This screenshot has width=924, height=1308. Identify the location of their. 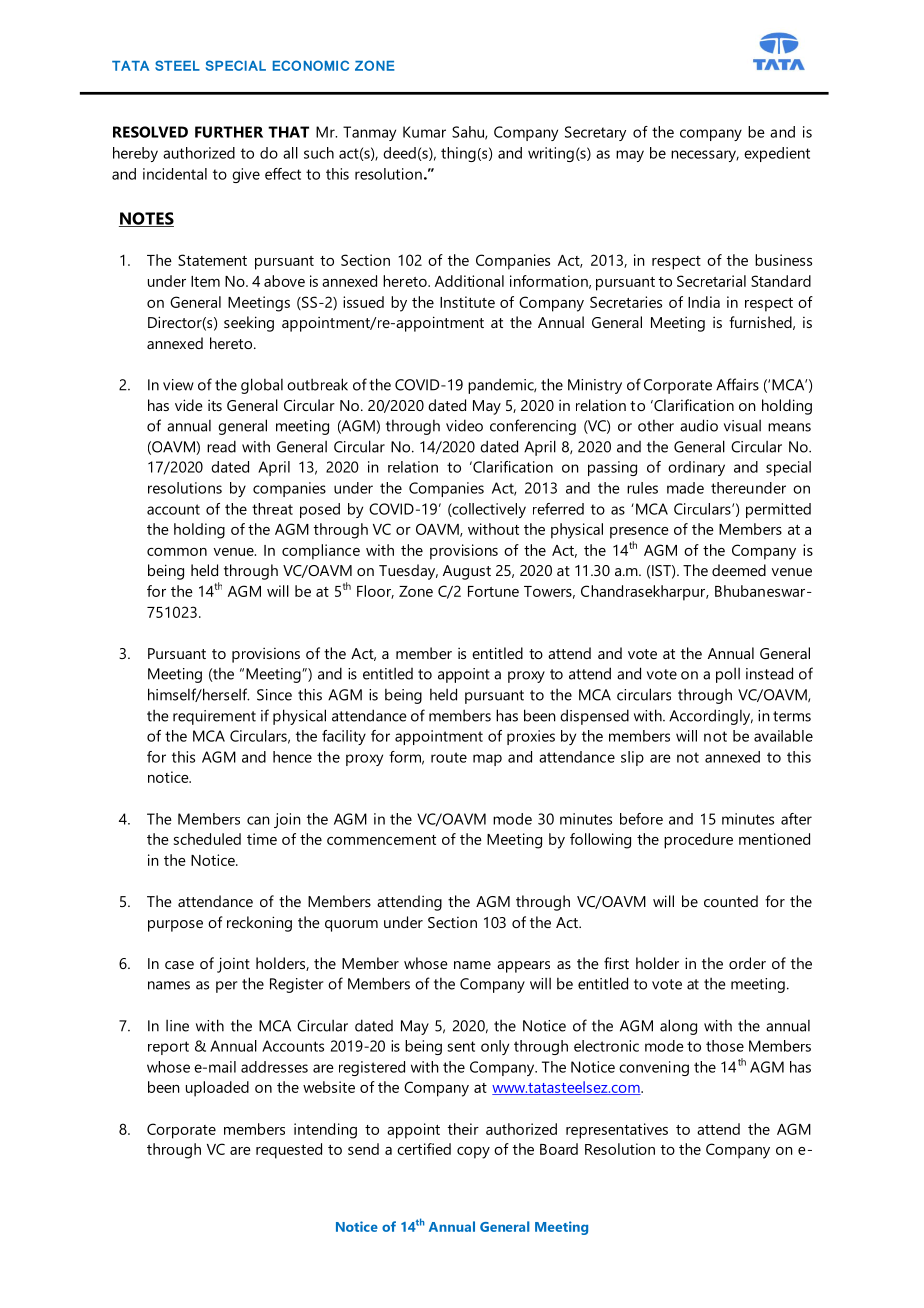
(463, 1129).
